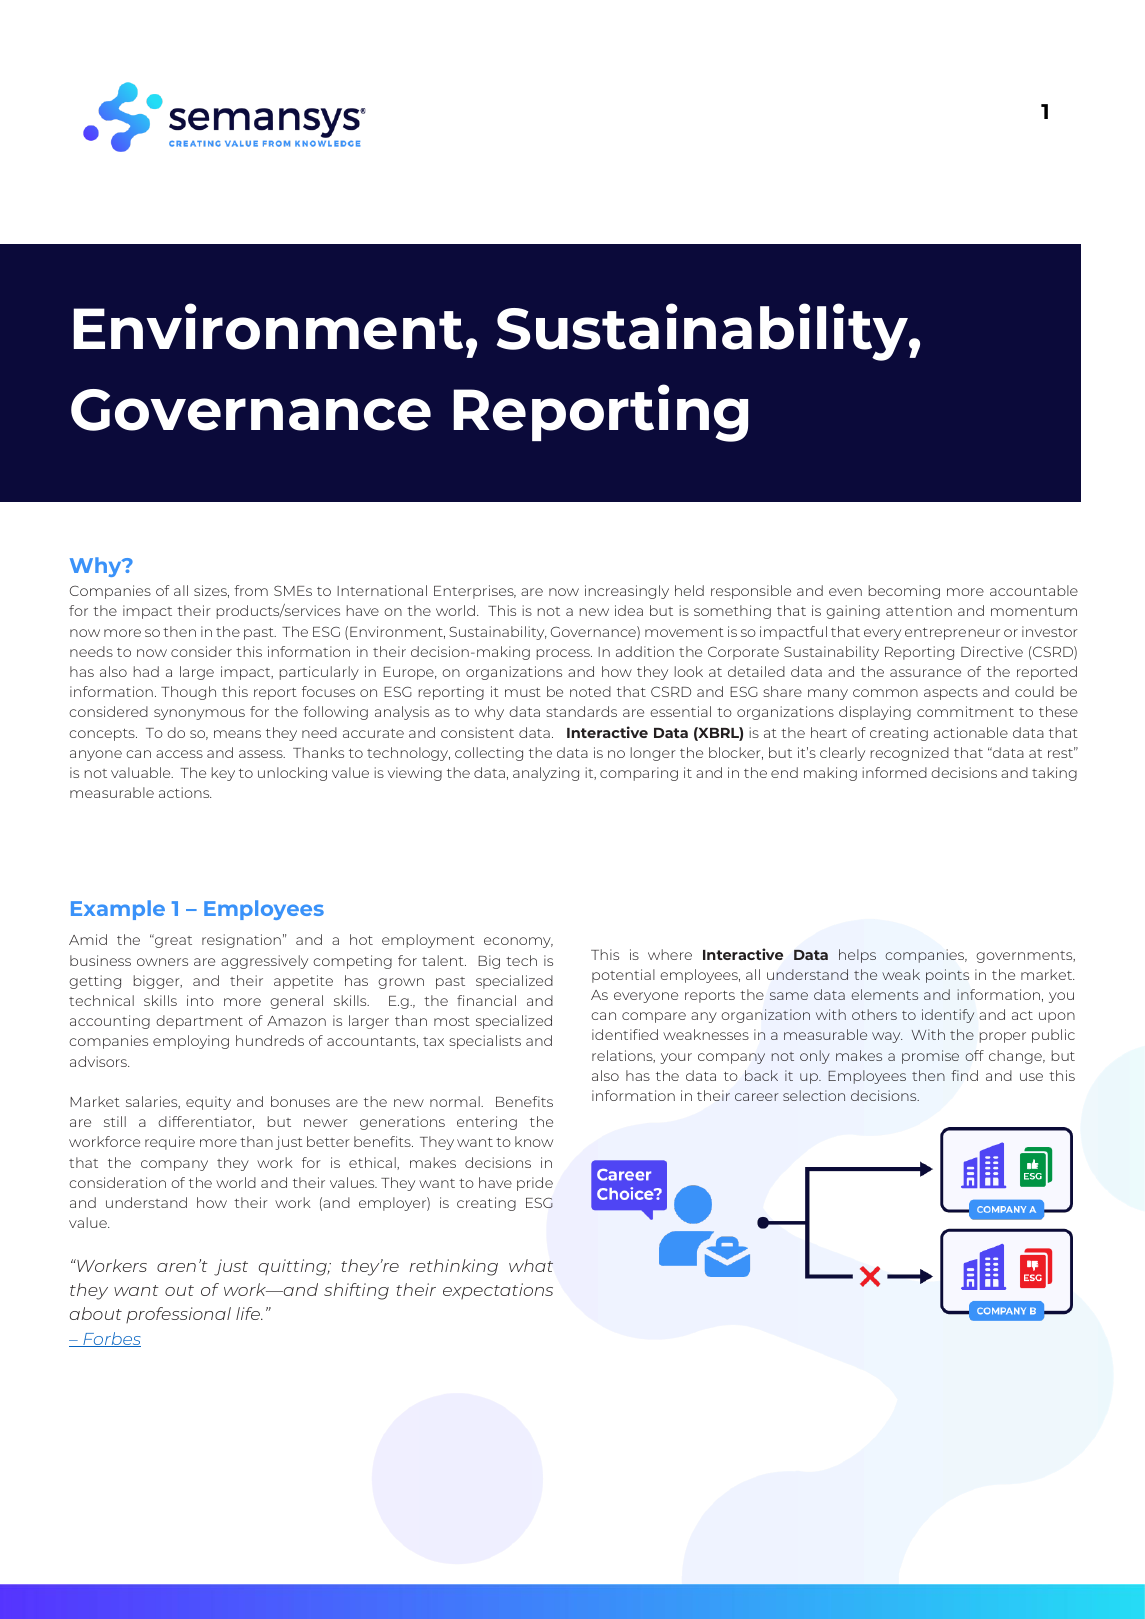 The image size is (1145, 1619). I want to click on idea, so click(629, 610).
